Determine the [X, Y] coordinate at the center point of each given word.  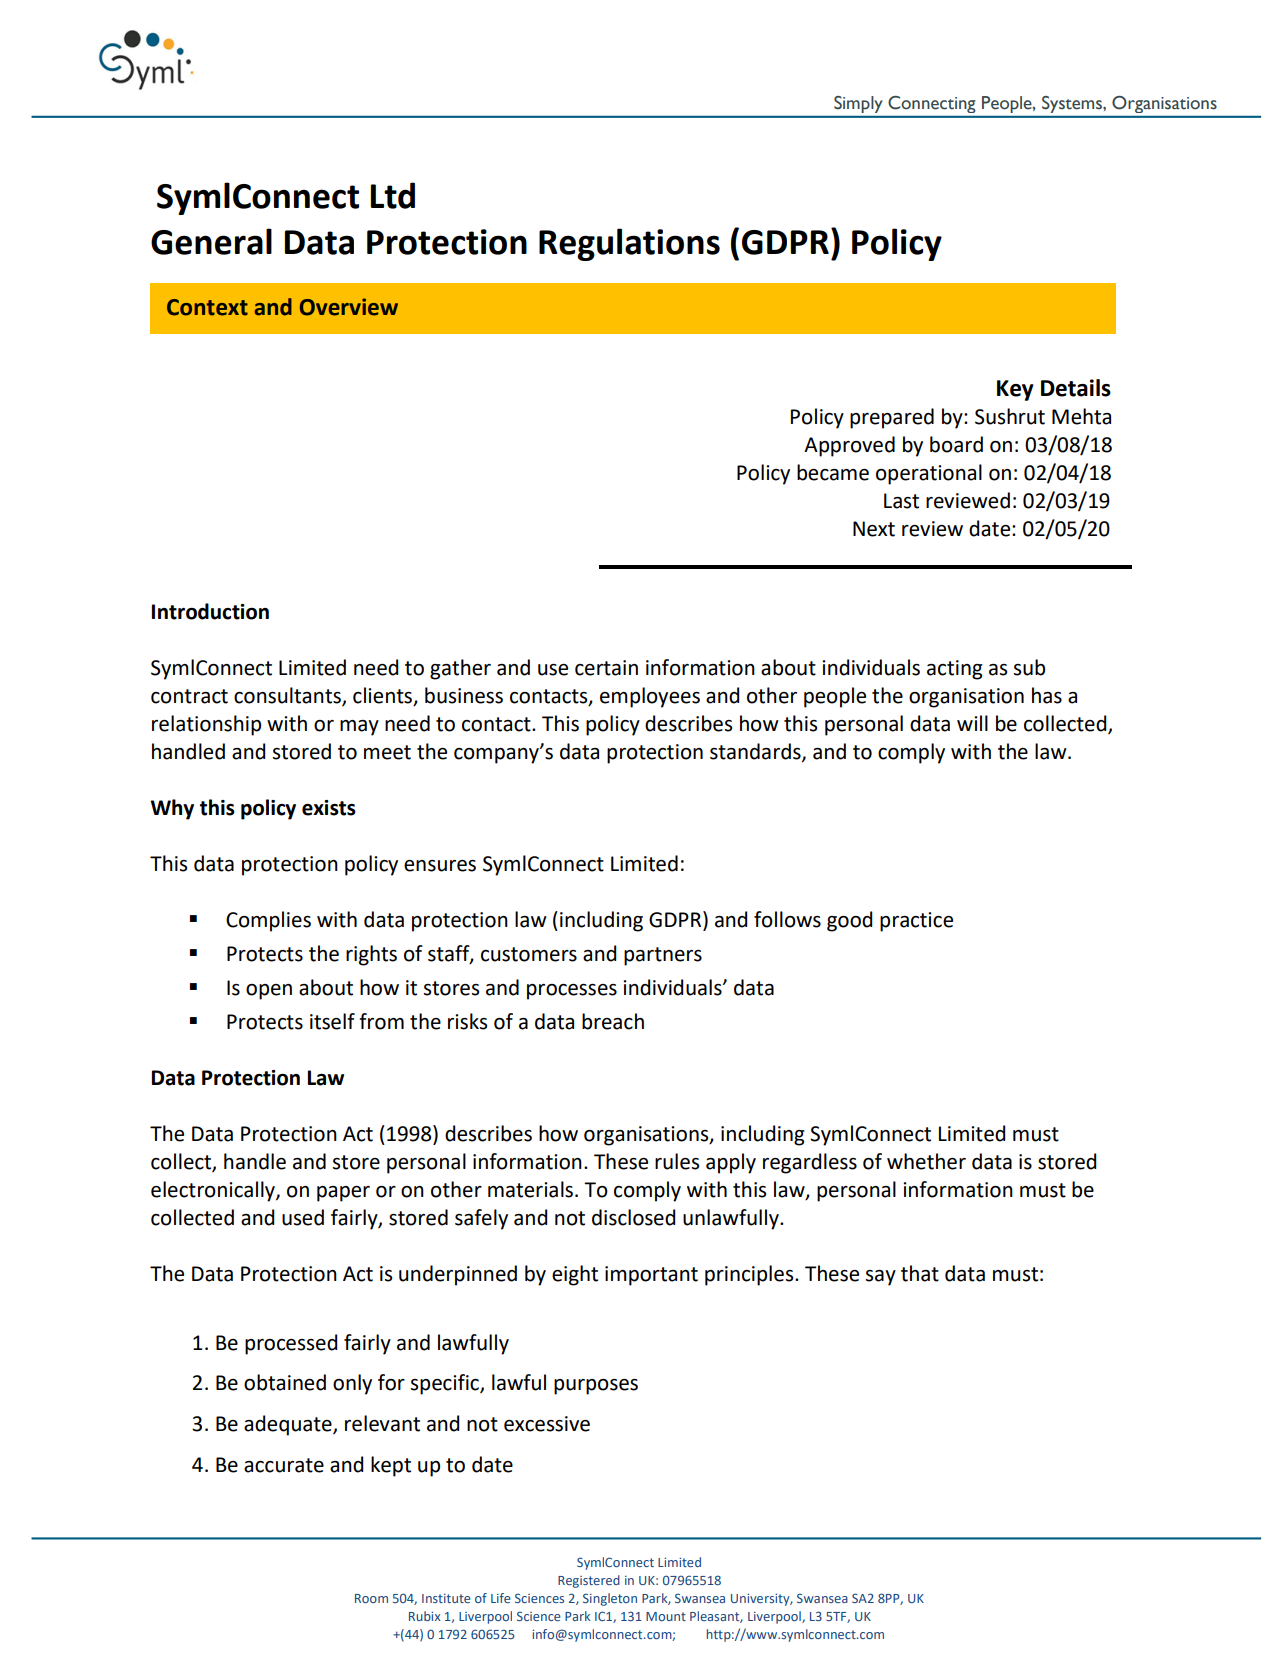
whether [926, 1161]
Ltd [393, 195]
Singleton [610, 1599]
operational [929, 474]
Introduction [210, 611]
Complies [268, 921]
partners [663, 956]
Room [371, 1598]
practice [916, 922]
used [303, 1217]
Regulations [629, 244]
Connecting [931, 104]
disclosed [633, 1217]
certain [606, 668]
